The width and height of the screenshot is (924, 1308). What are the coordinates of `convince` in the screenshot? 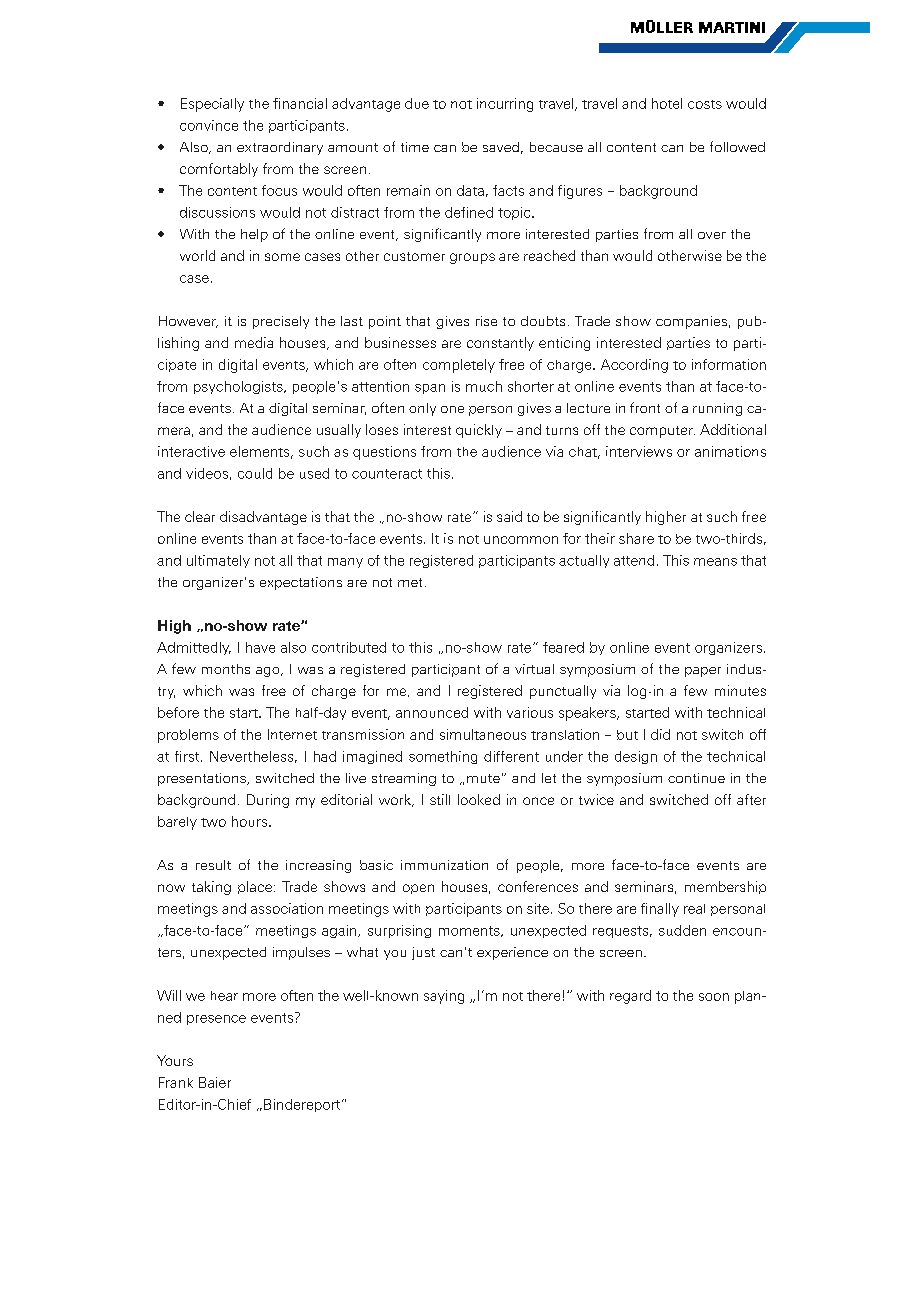 It's located at (209, 125).
